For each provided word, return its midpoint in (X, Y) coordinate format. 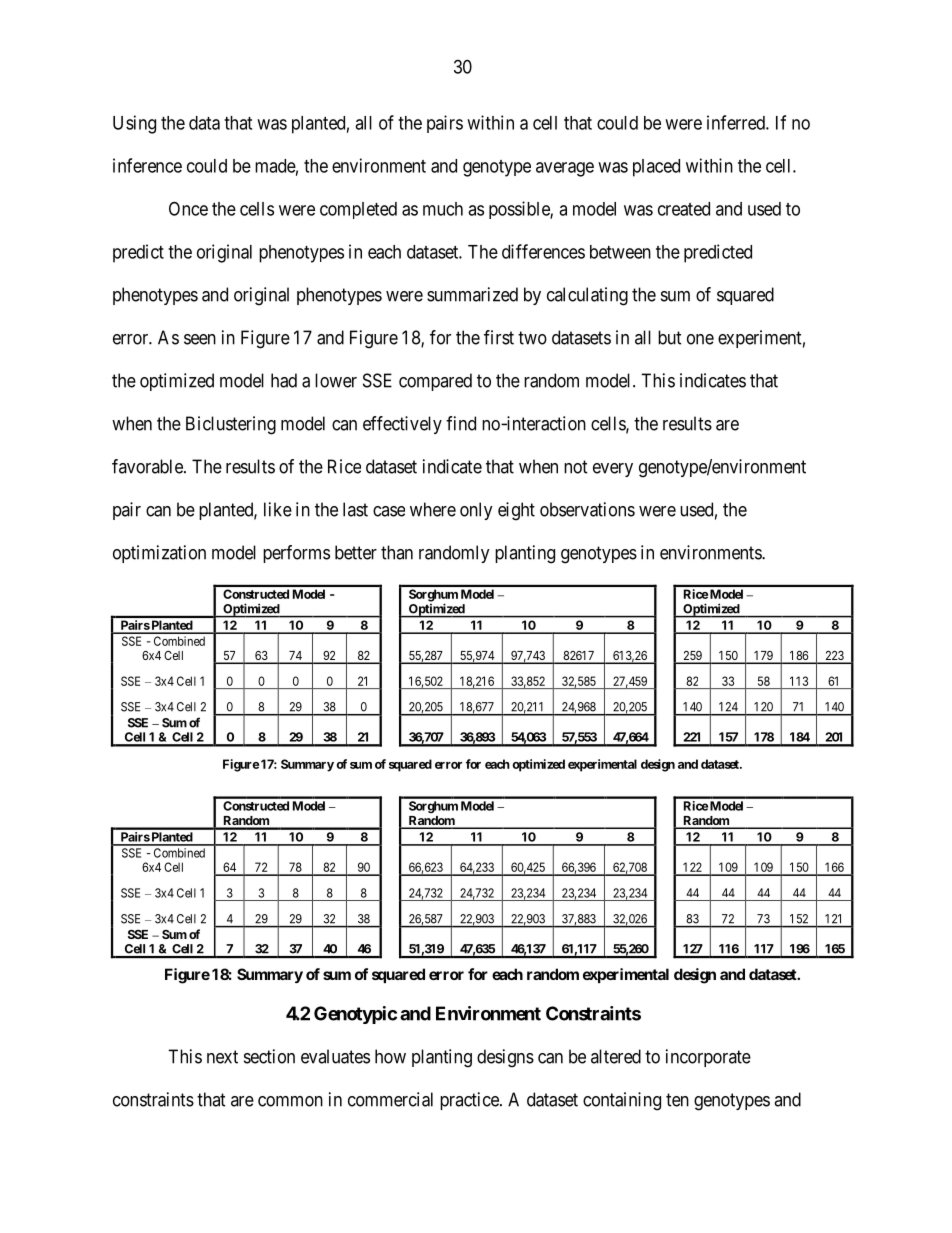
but (670, 337)
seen (200, 339)
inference (147, 165)
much (443, 209)
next (222, 1057)
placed (656, 168)
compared (435, 382)
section (269, 1056)
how (390, 1056)
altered (616, 1056)
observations (587, 509)
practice (470, 1101)
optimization (159, 554)
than (397, 552)
